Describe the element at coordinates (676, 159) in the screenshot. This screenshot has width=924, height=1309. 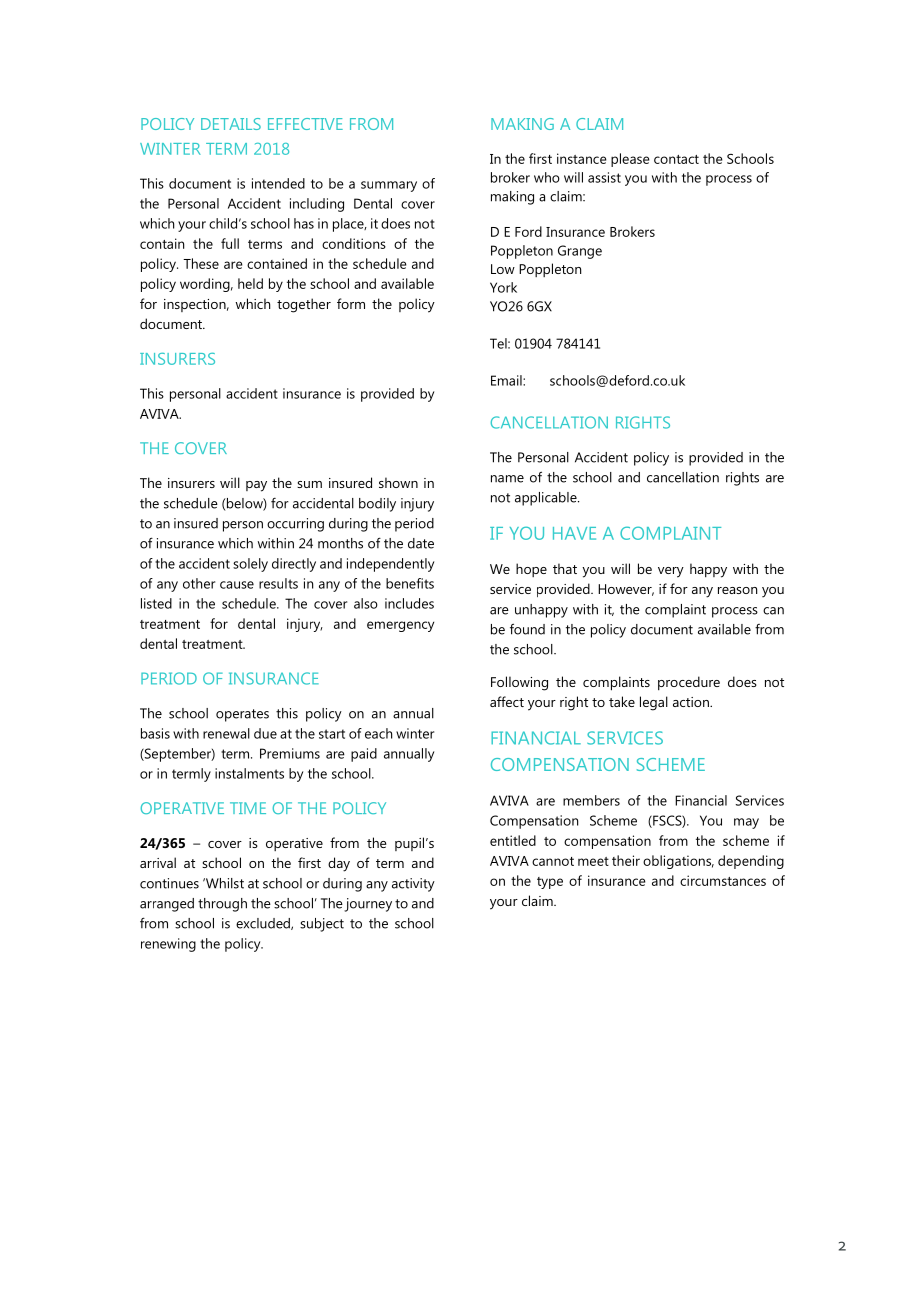
I see `contact` at that location.
